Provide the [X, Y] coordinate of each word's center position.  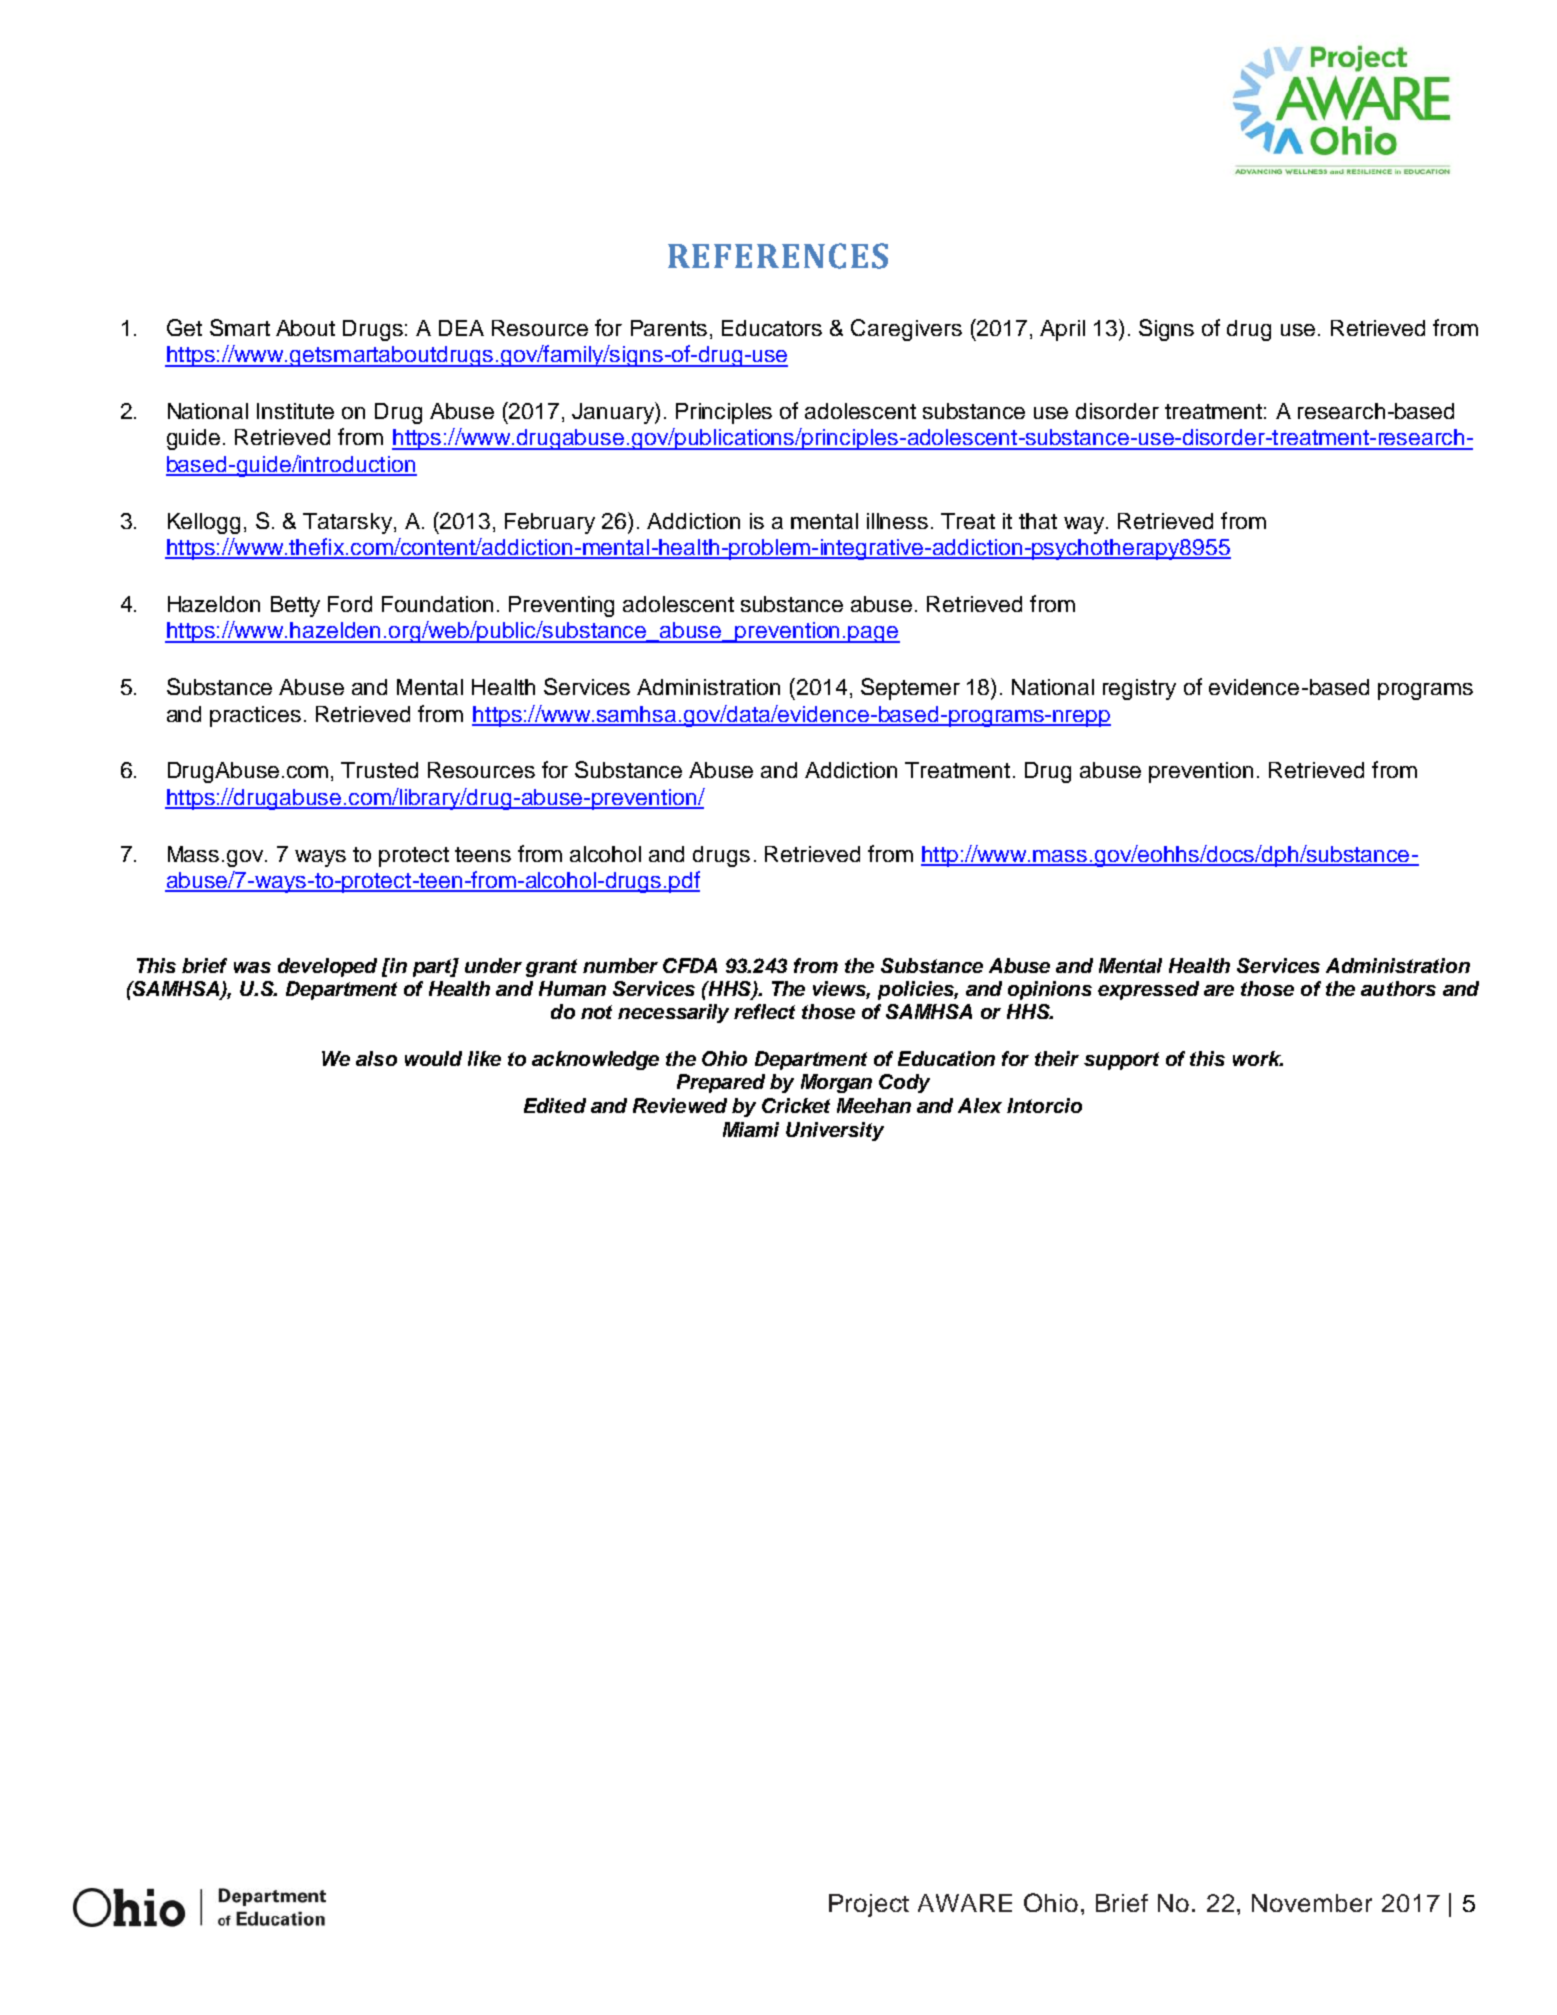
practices [255, 716]
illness [897, 521]
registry [1139, 689]
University [835, 1131]
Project [869, 1905]
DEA [461, 328]
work [1258, 1058]
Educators [772, 328]
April [1062, 330]
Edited [555, 1105]
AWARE [965, 1903]
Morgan [836, 1083]
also [376, 1058]
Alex [980, 1105]
